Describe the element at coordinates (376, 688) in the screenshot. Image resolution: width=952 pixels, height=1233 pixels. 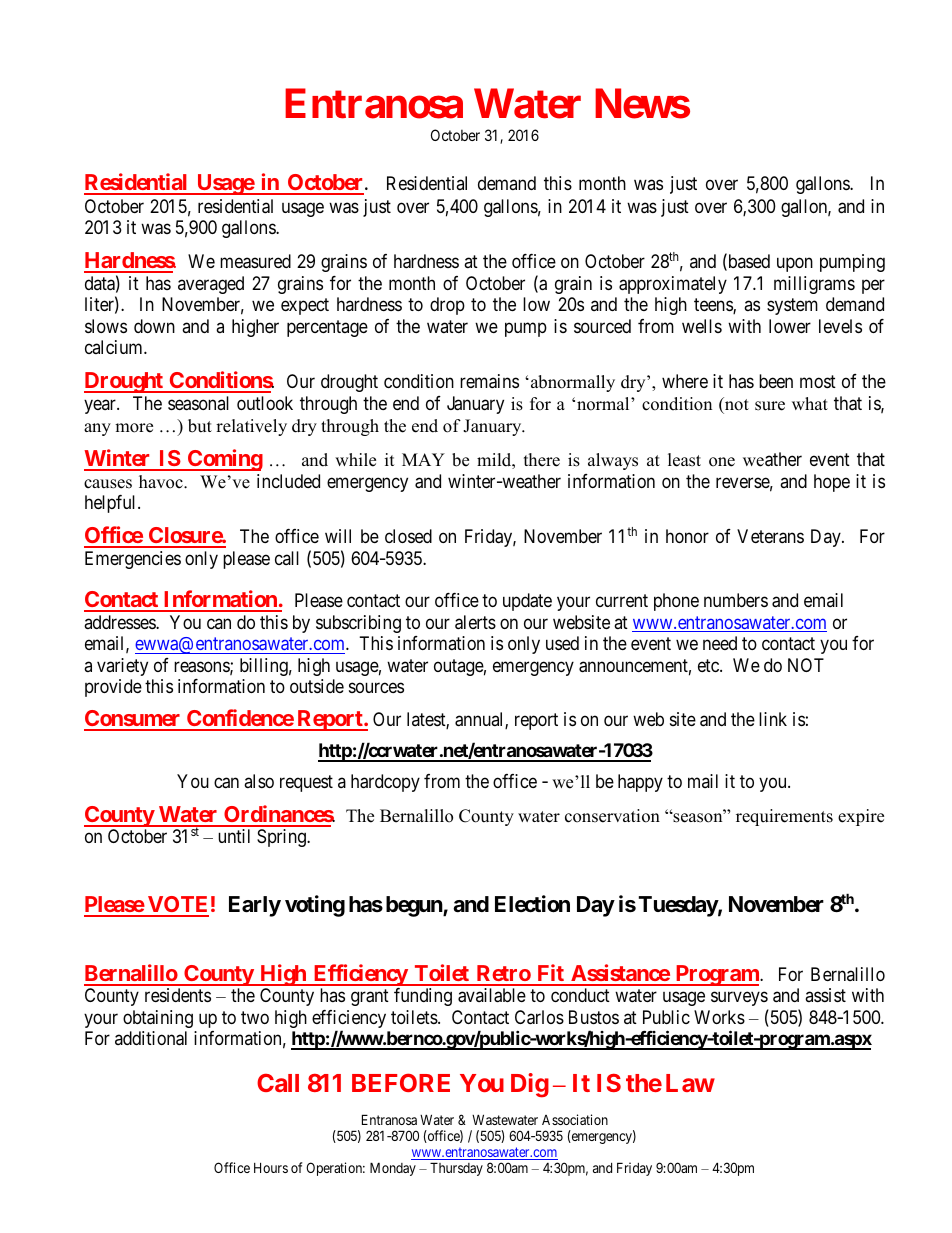
I see `sources` at that location.
